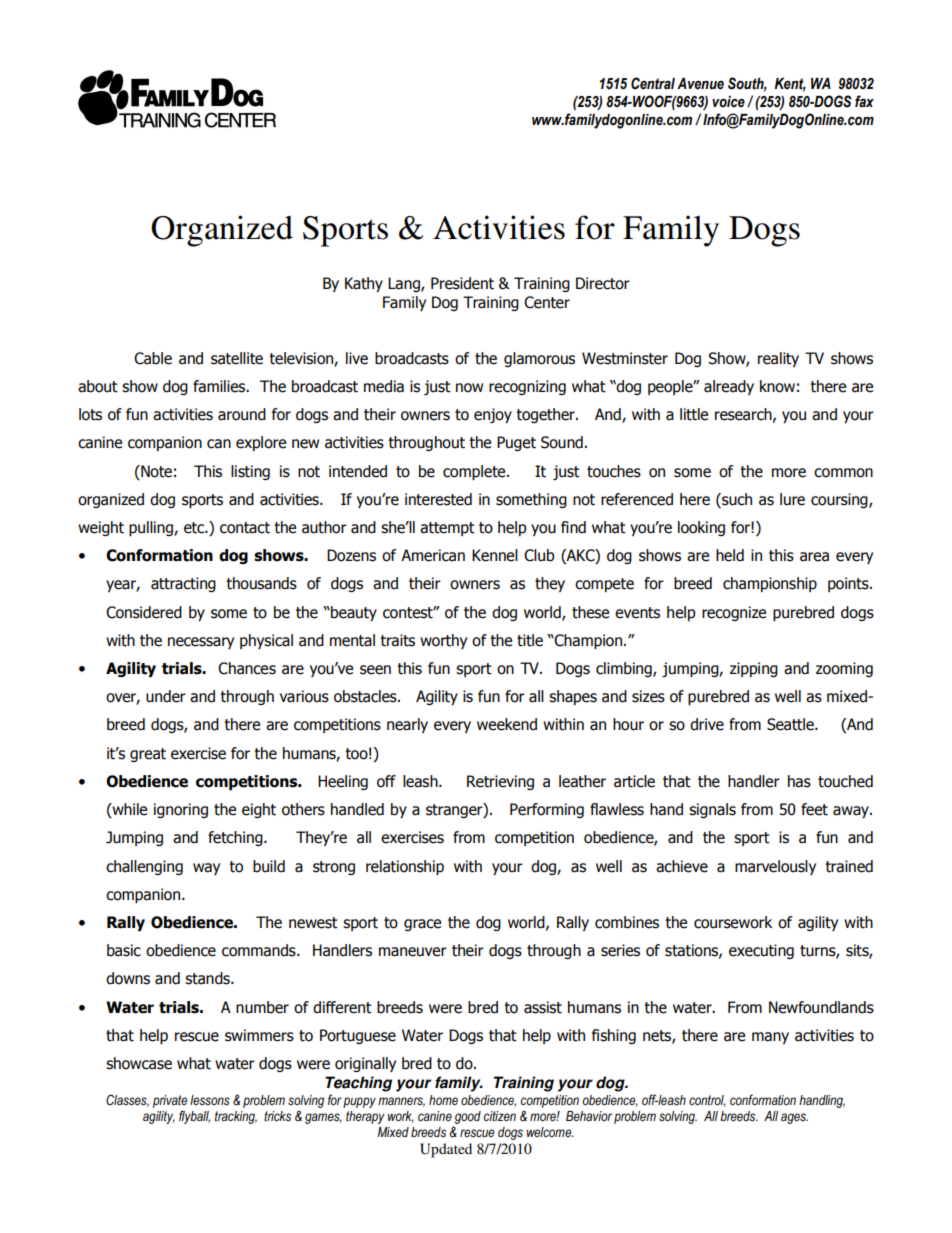  I want to click on Retrieving, so click(500, 782).
